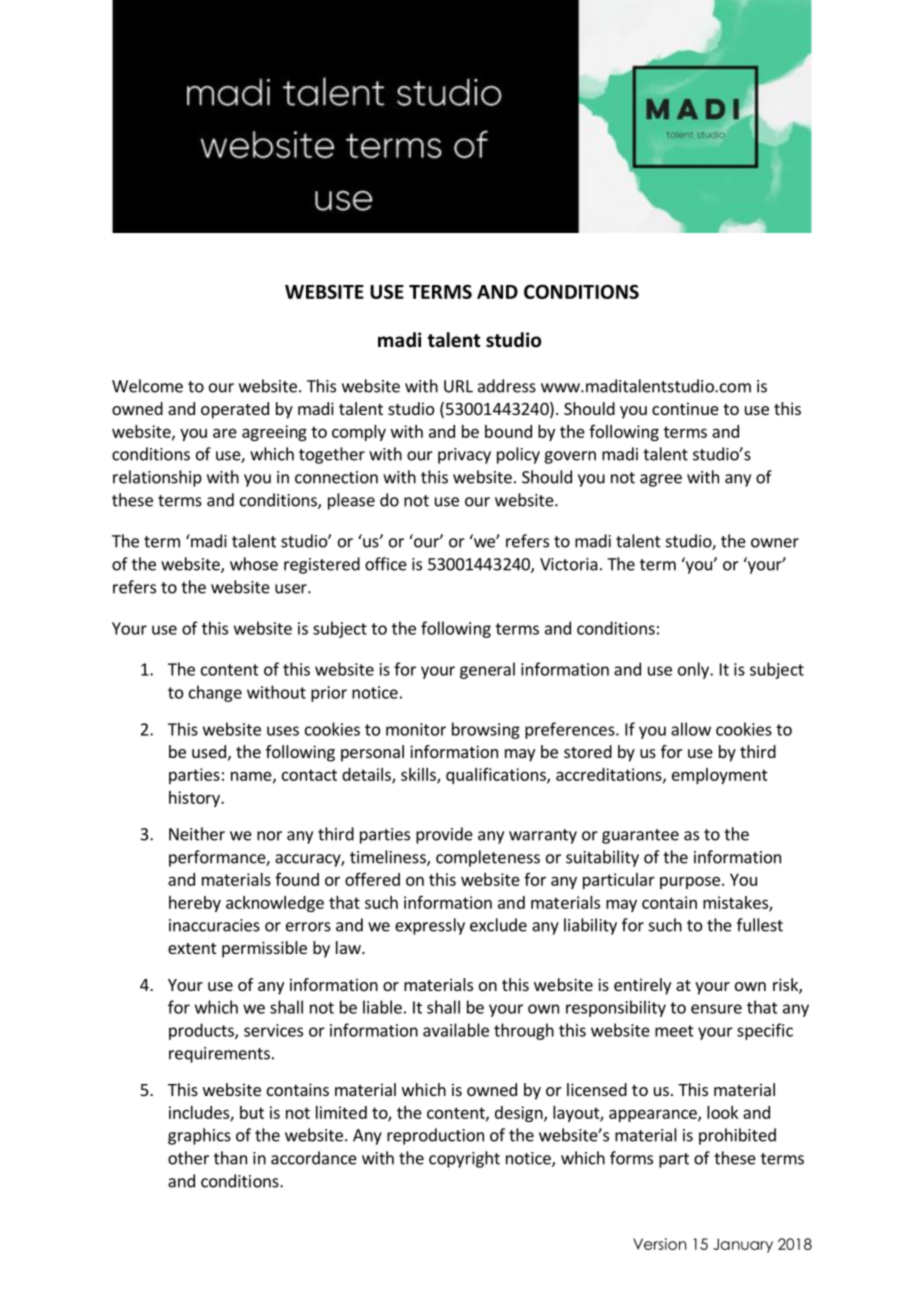  Describe the element at coordinates (292, 589) in the screenshot. I see `user` at that location.
